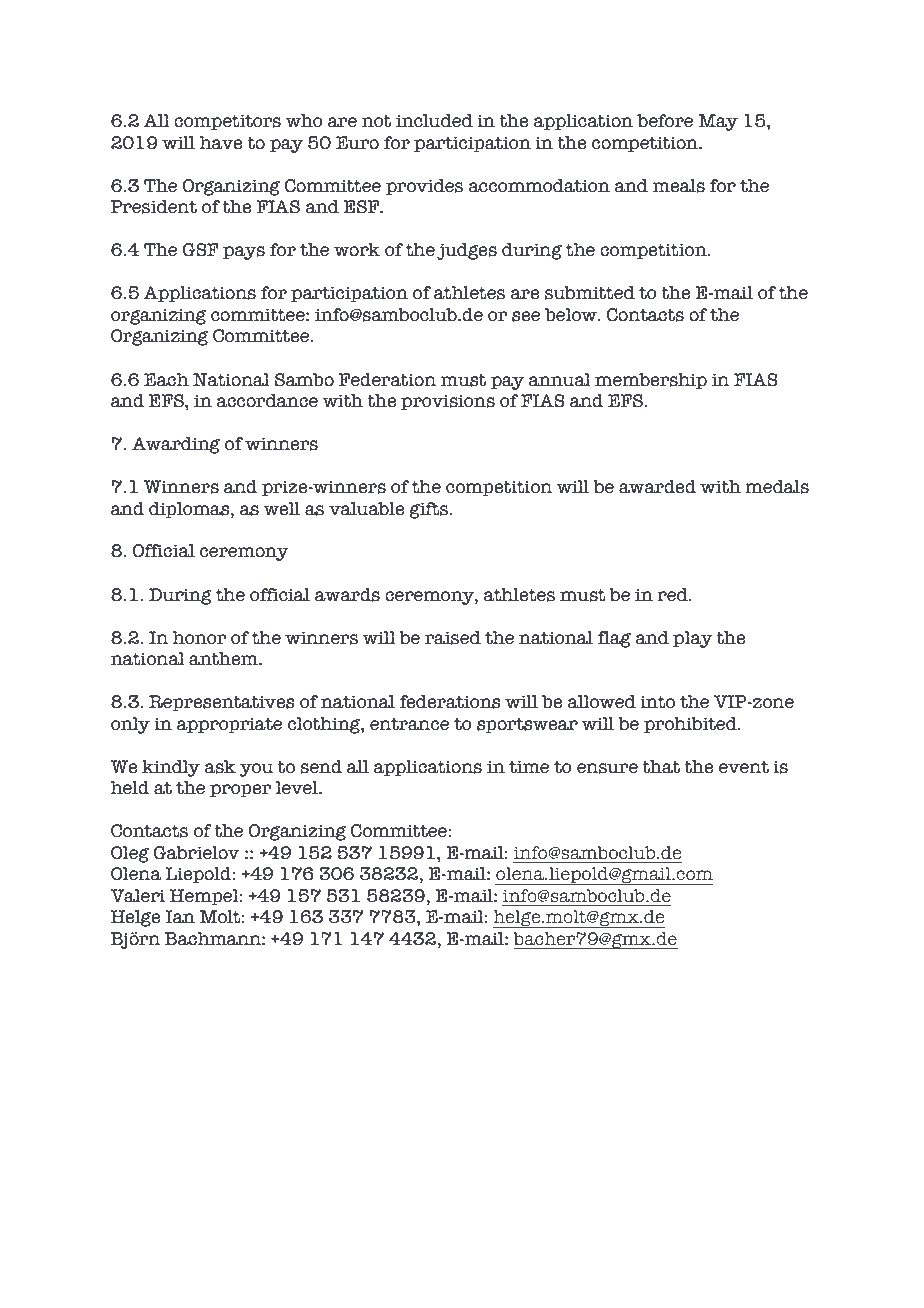  What do you see at coordinates (651, 381) in the screenshot?
I see `membership` at bounding box center [651, 381].
